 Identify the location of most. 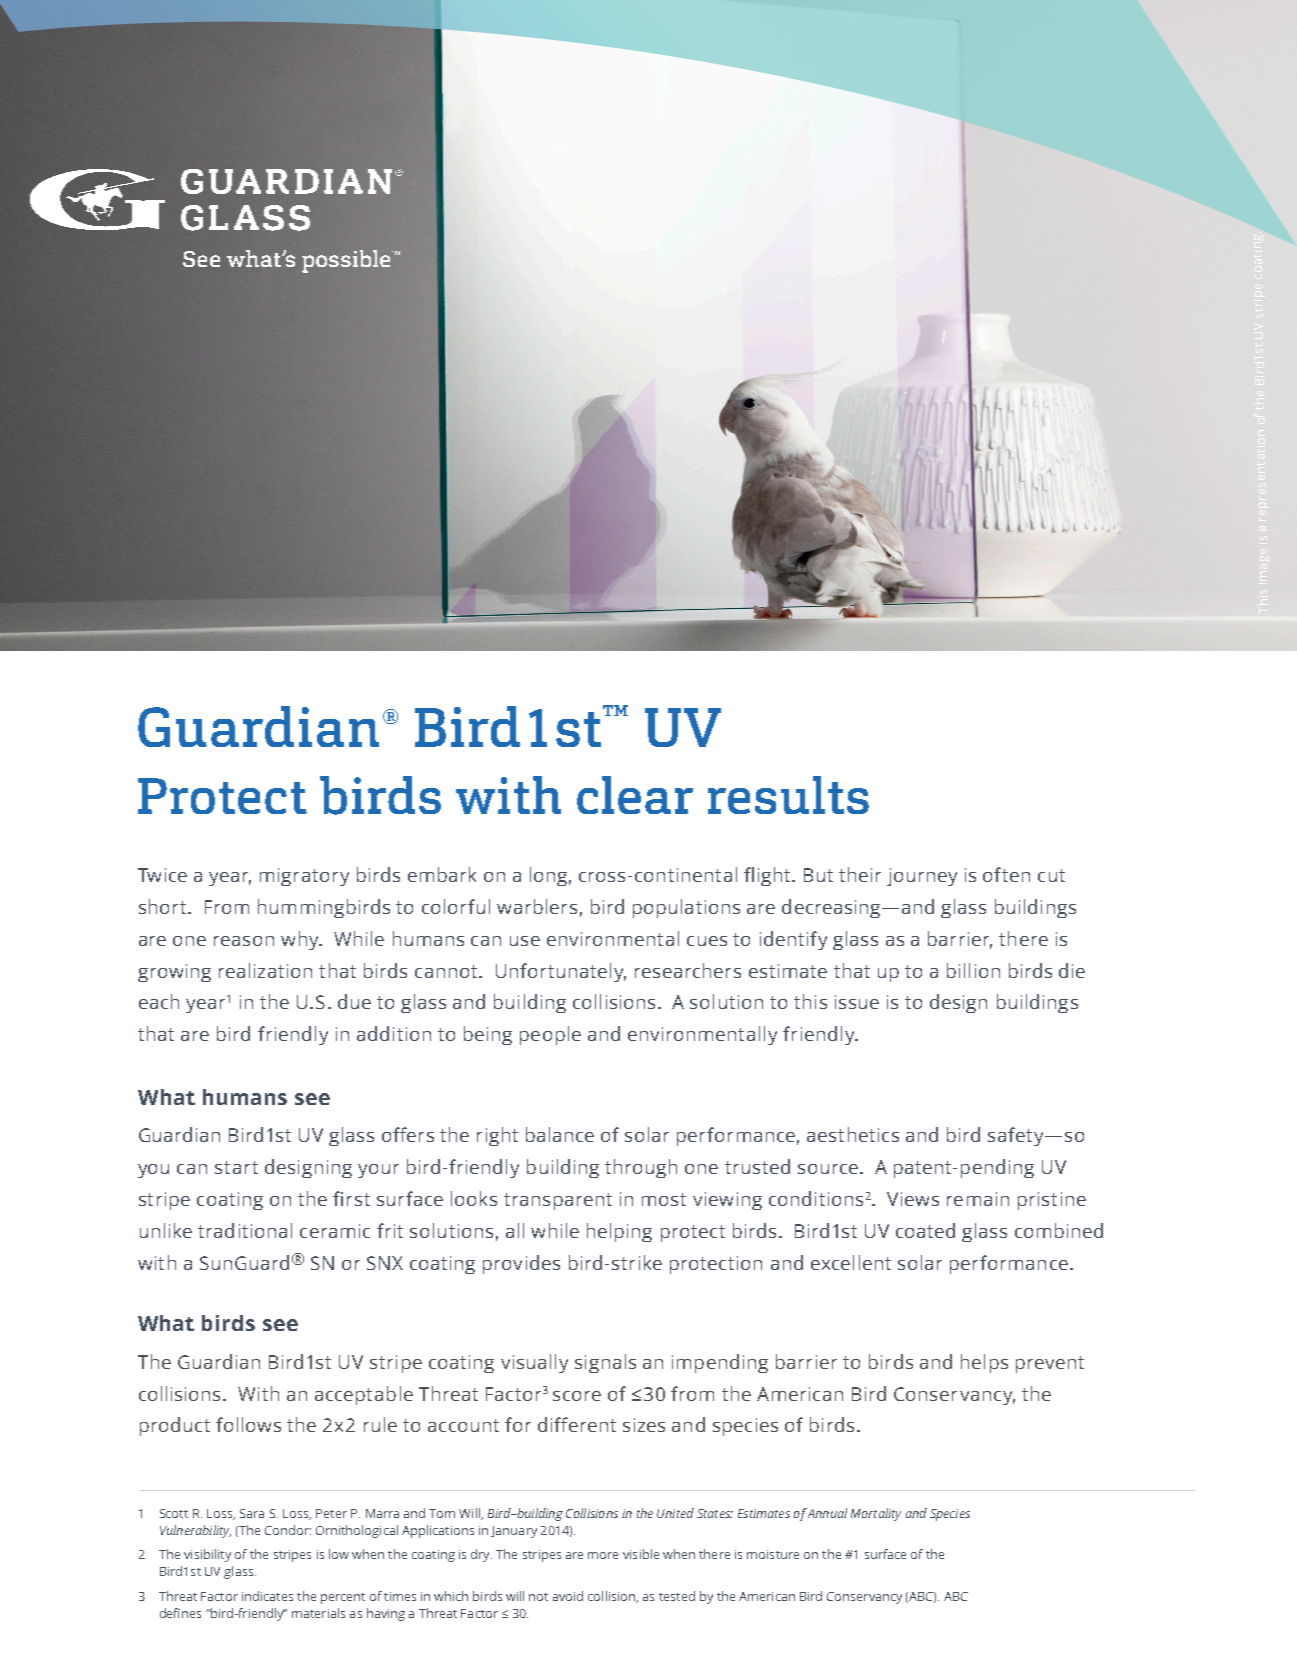
(664, 1199).
